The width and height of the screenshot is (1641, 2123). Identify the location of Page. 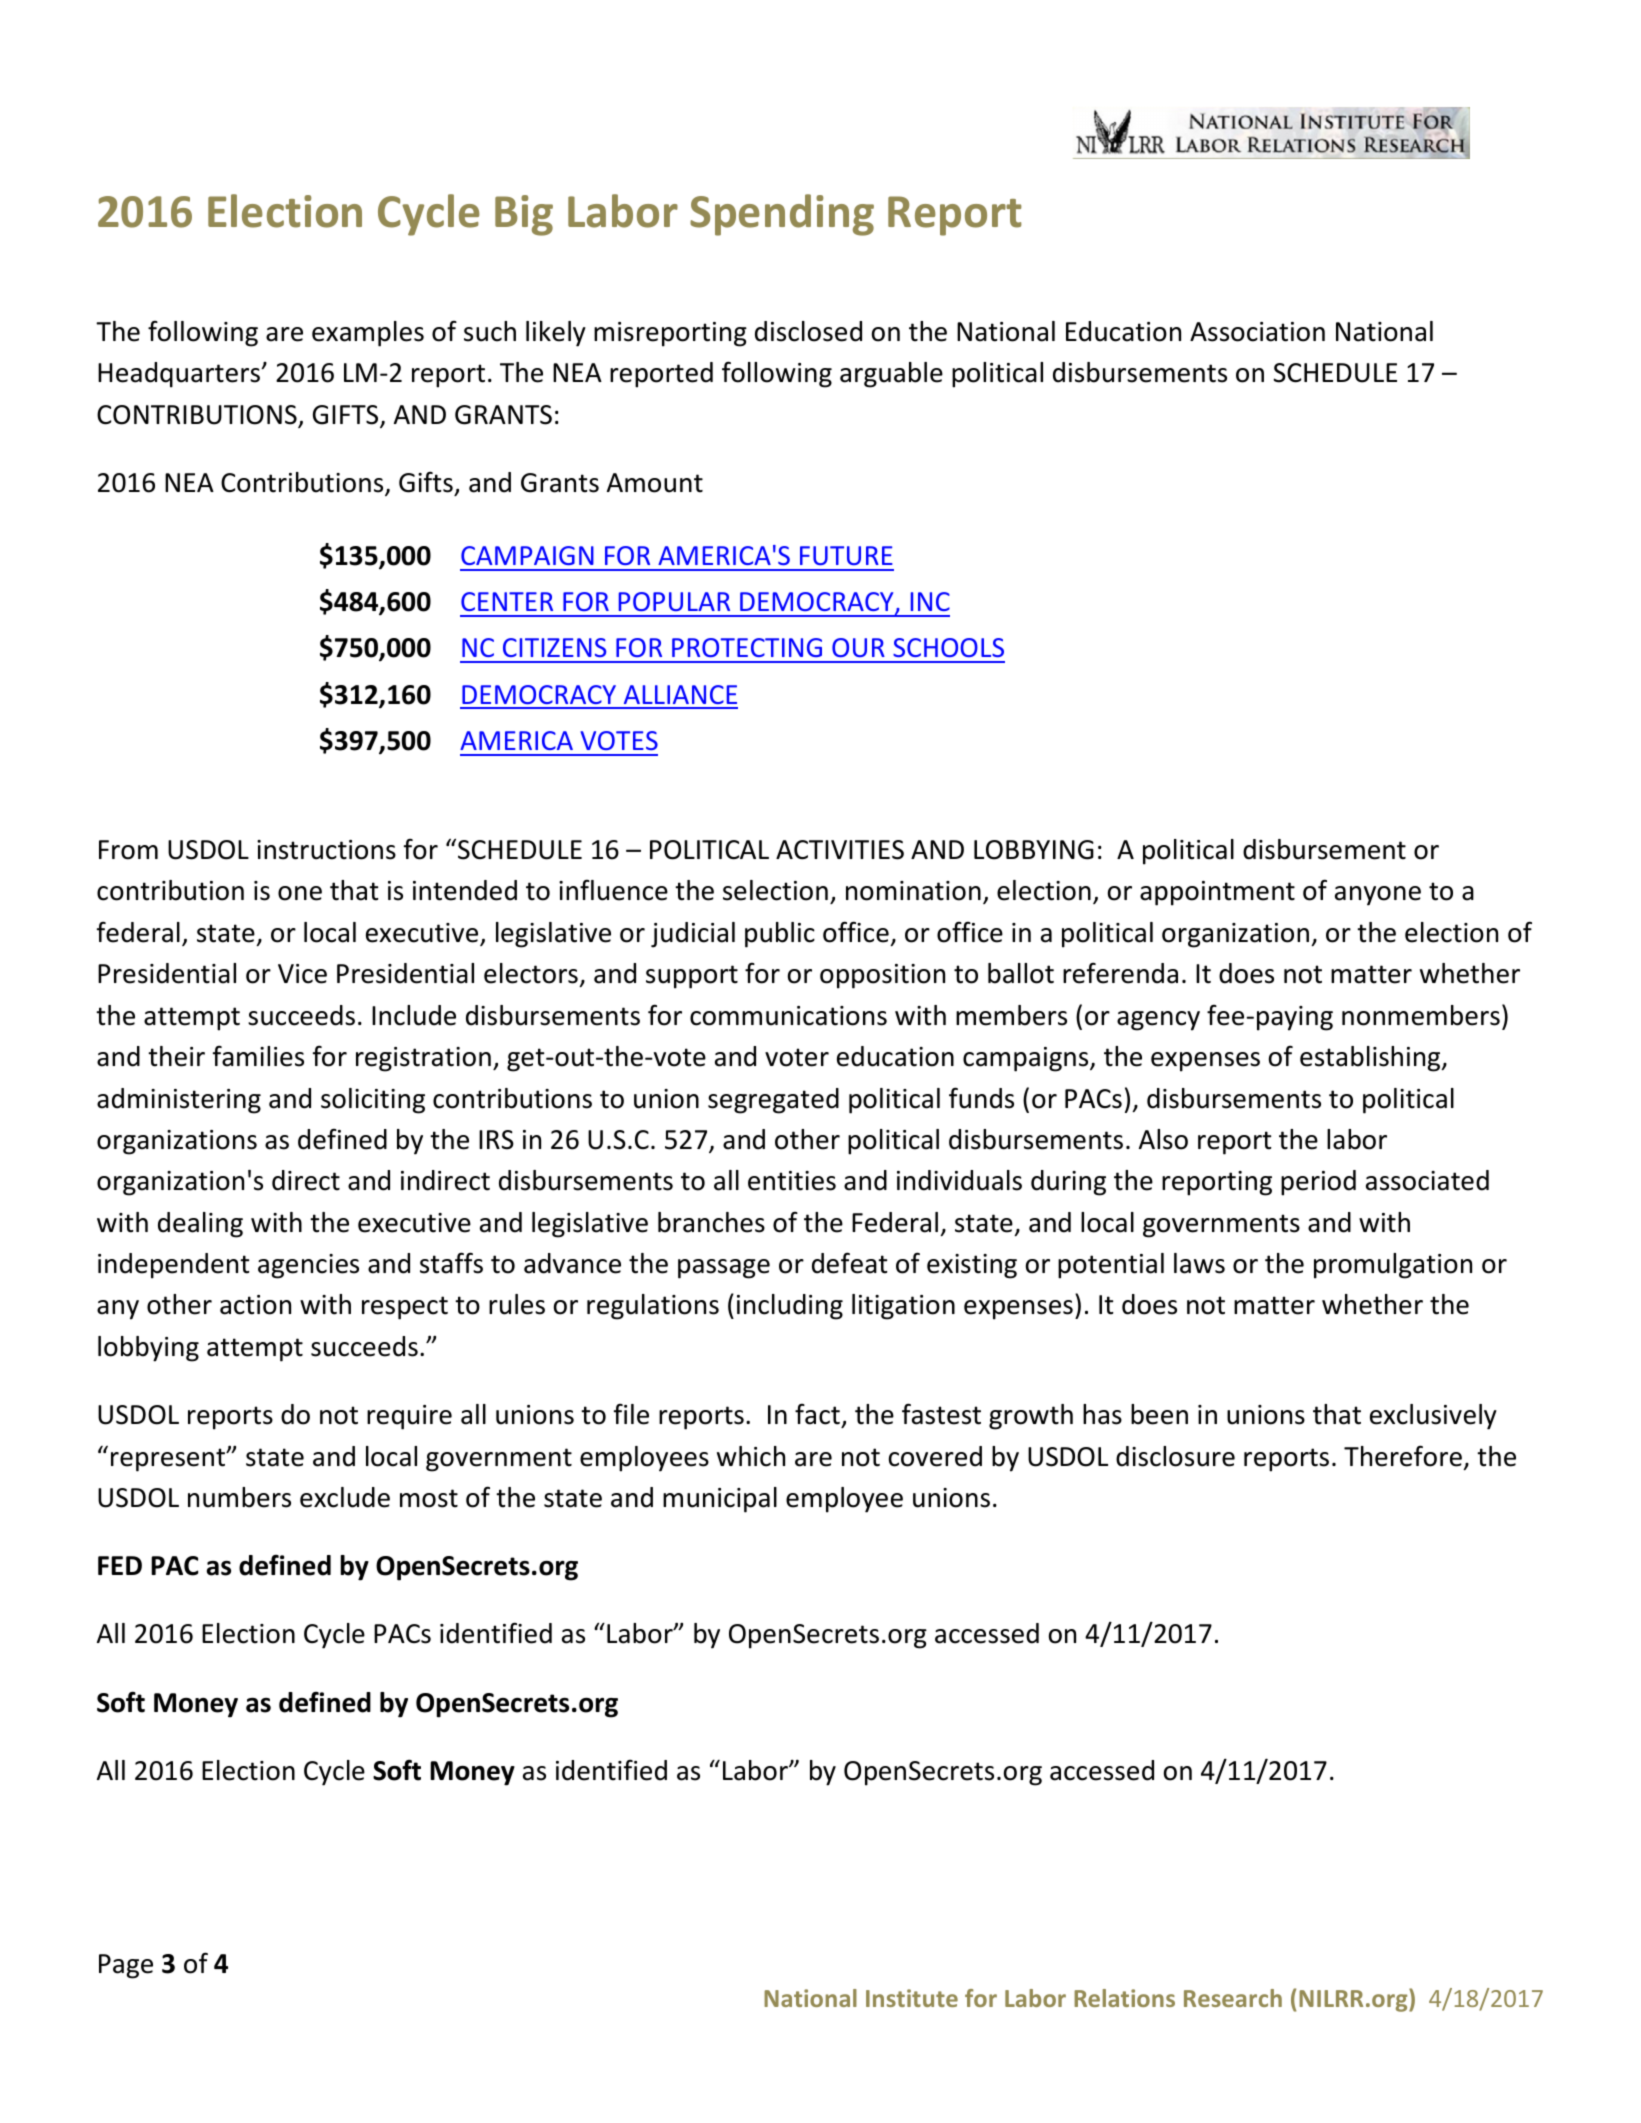
(126, 1966).
